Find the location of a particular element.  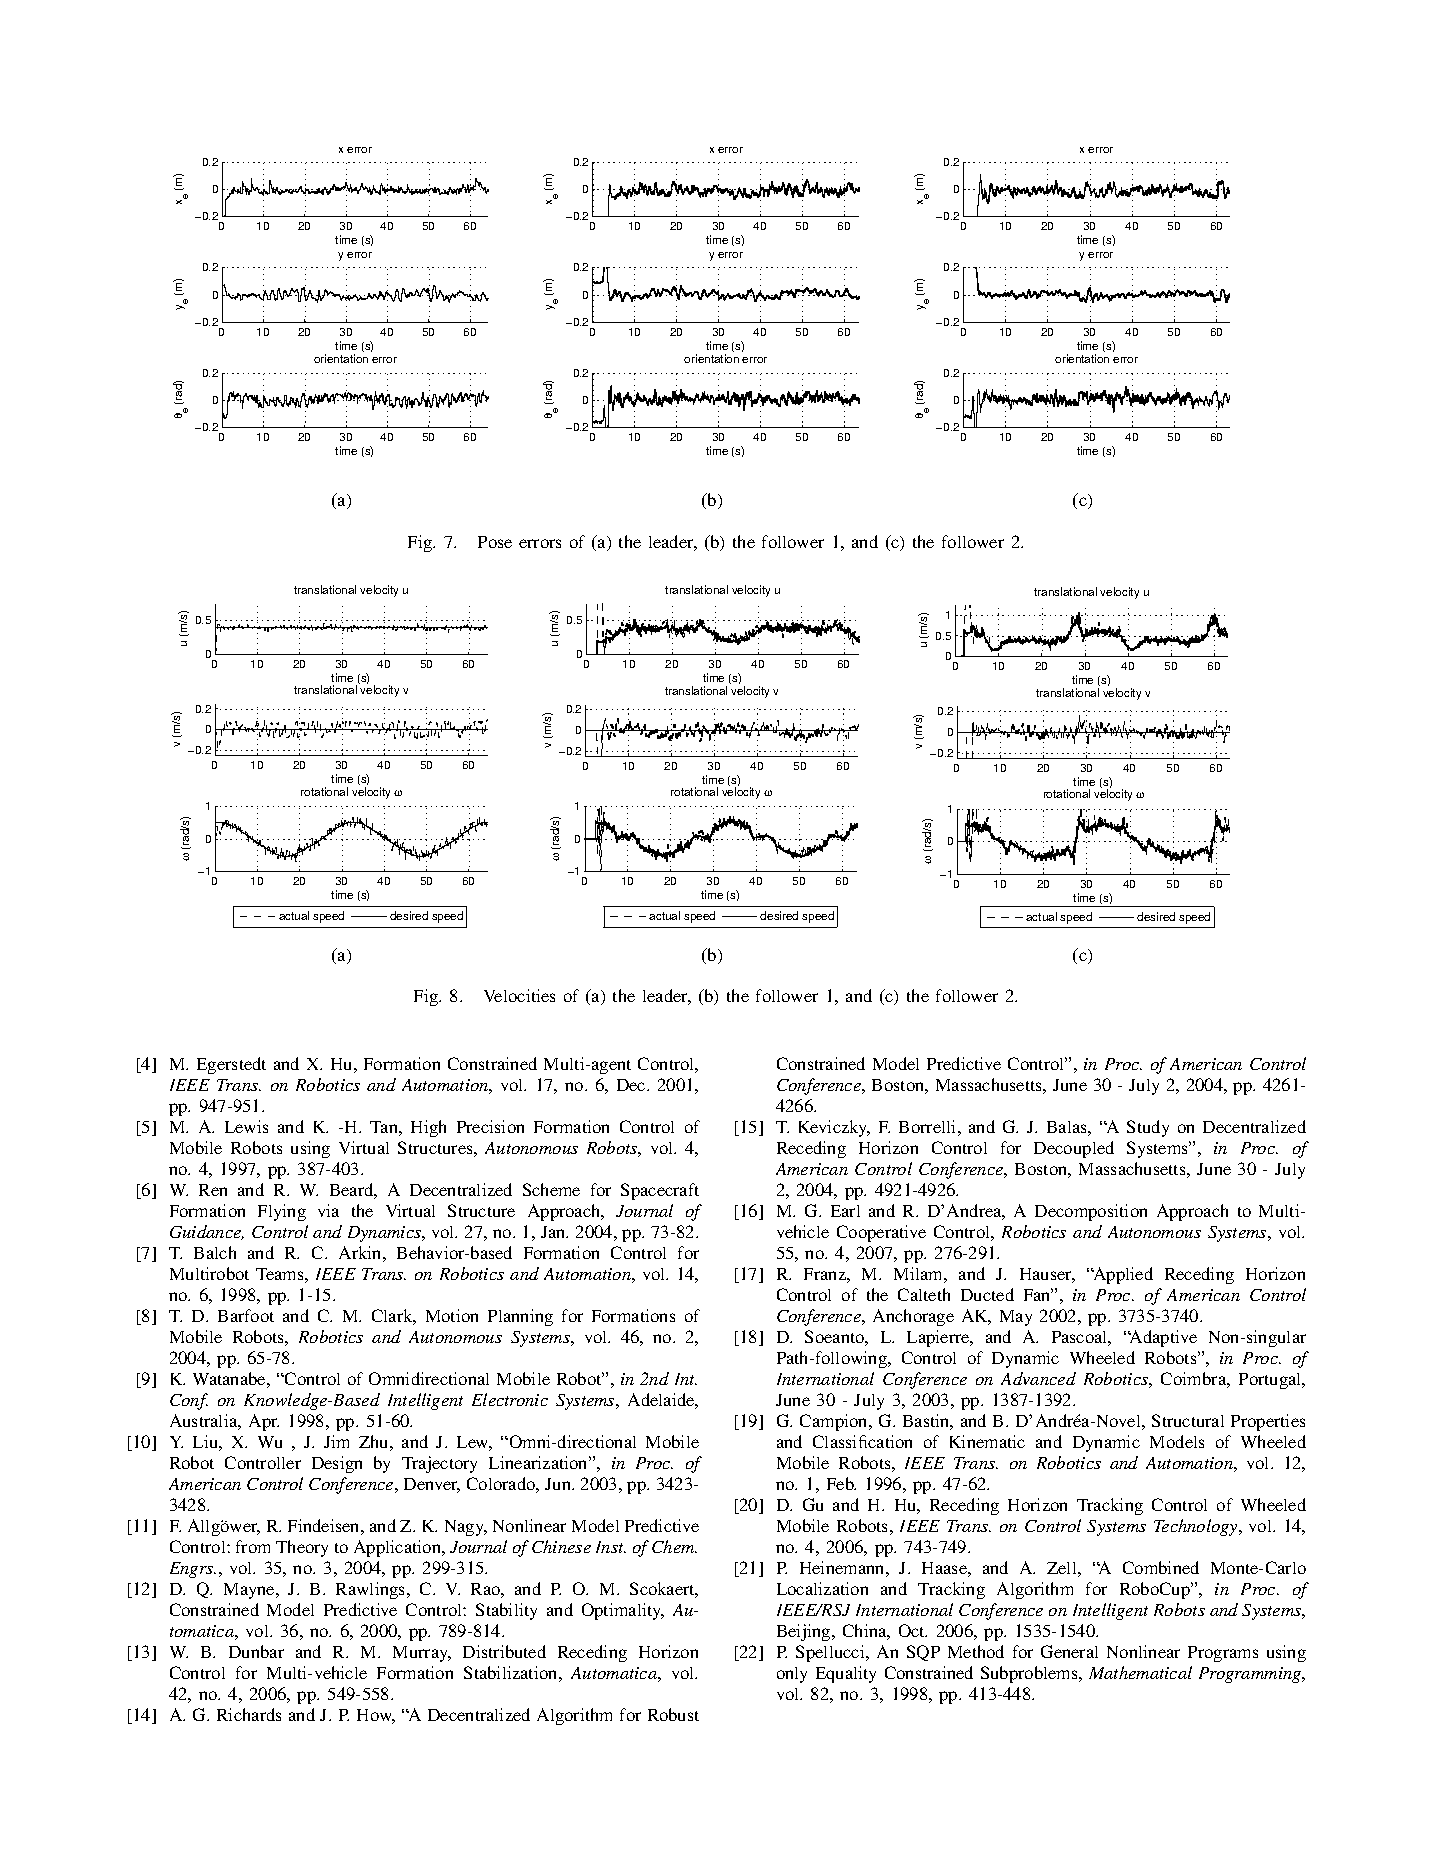

Velocities is located at coordinates (519, 995).
